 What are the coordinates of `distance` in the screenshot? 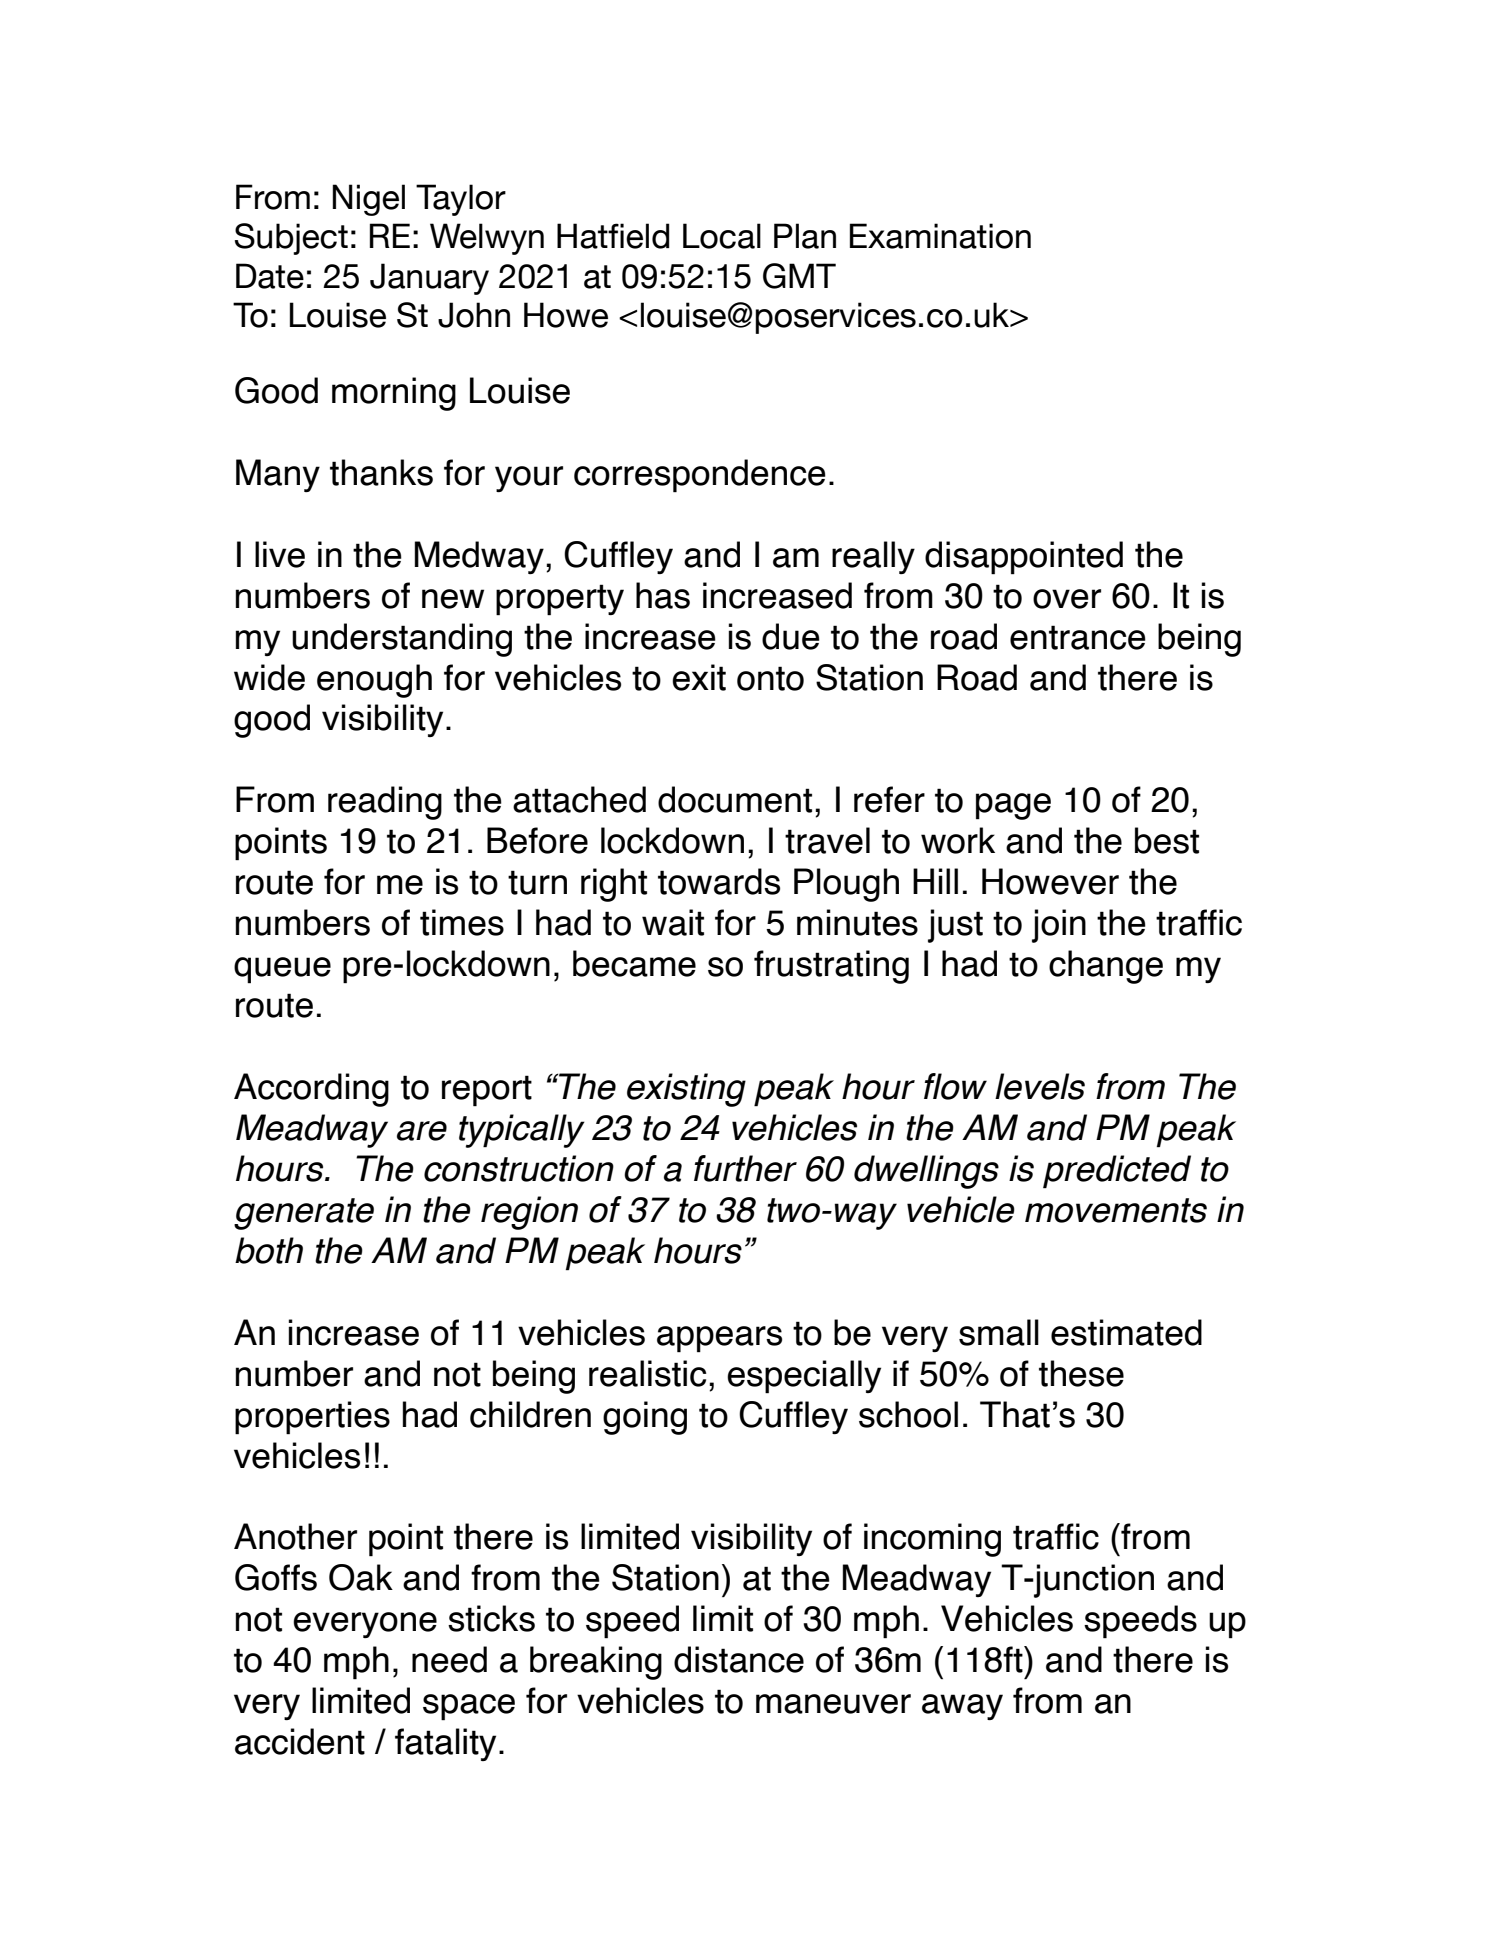 It's located at (739, 1659).
